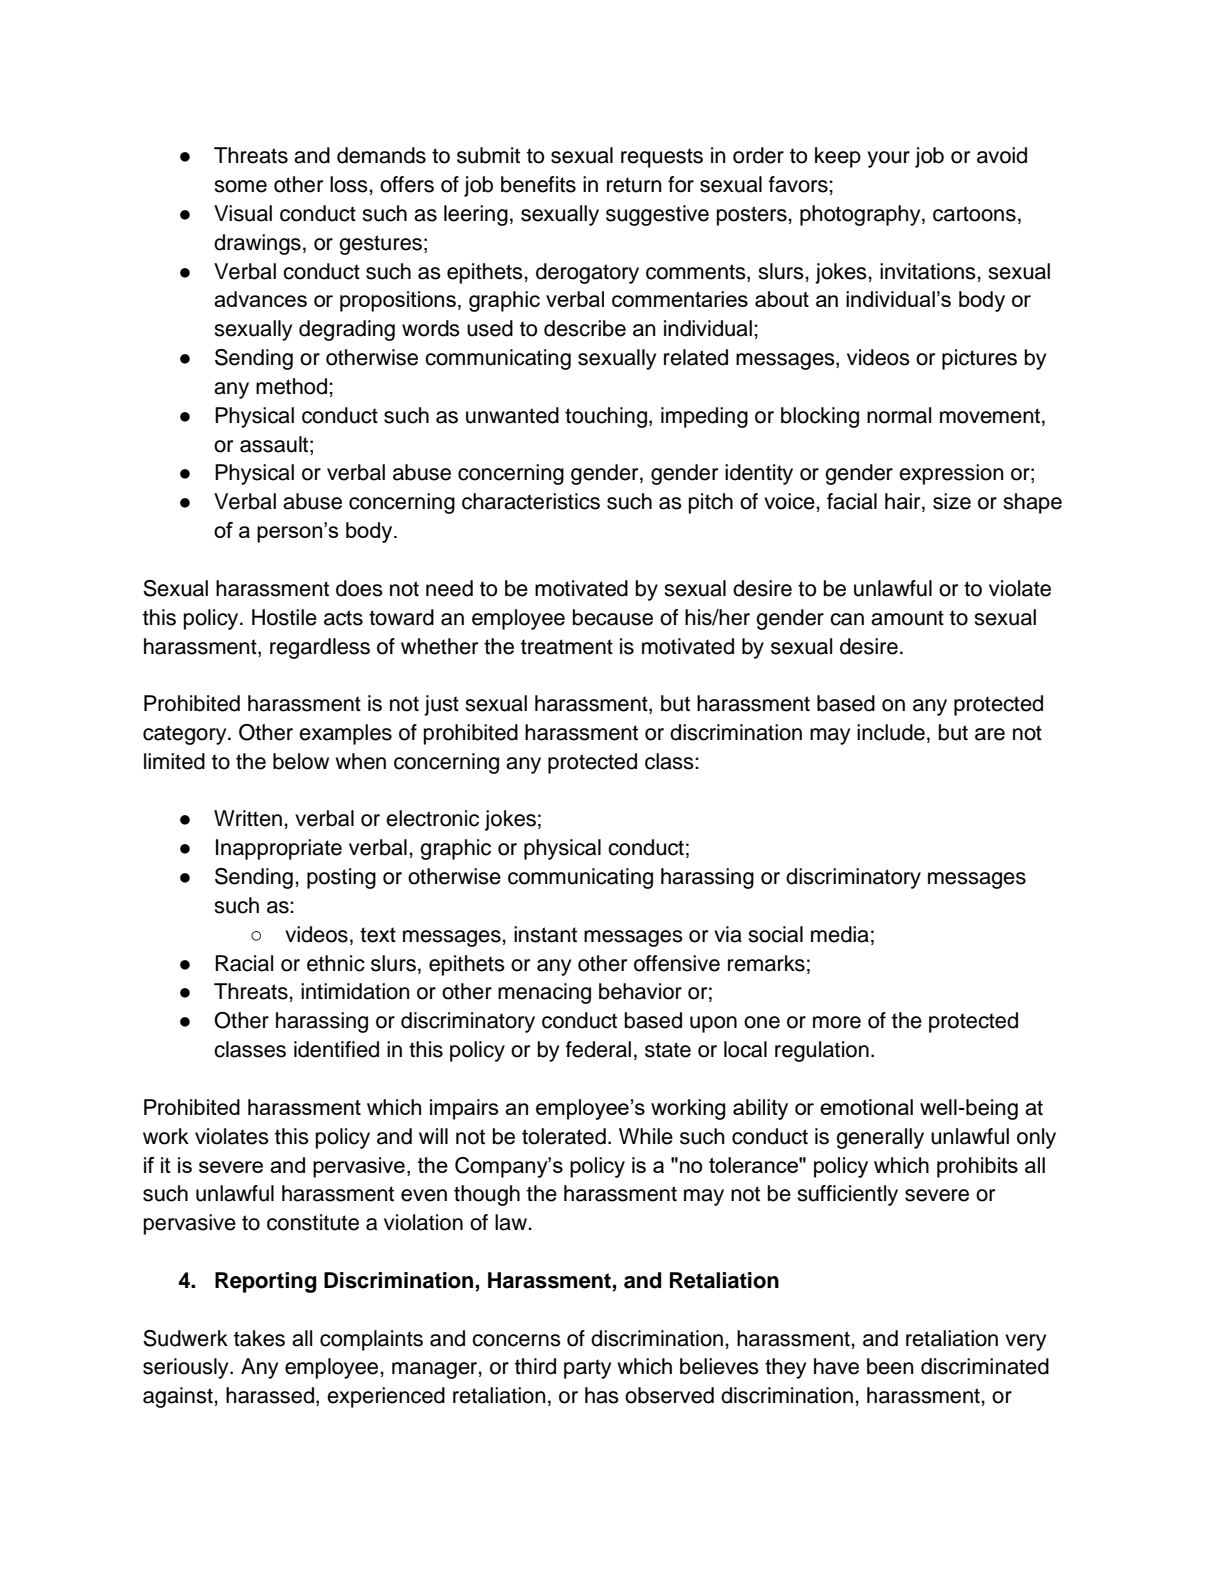 This page has width=1213, height=1570. What do you see at coordinates (634, 185) in the page?
I see `return` at bounding box center [634, 185].
